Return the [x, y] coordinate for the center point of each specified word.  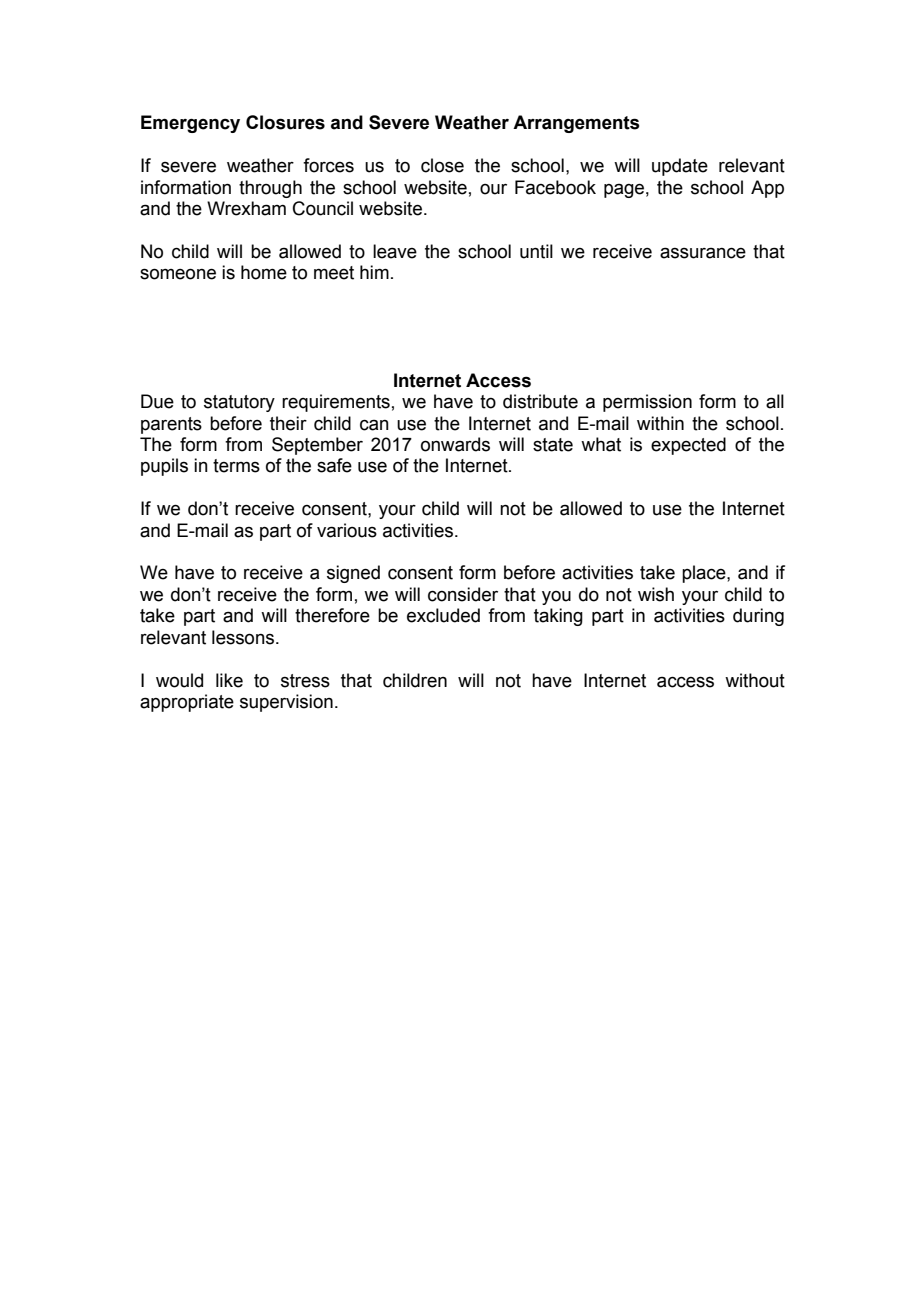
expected [688, 446]
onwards [455, 444]
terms [236, 466]
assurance [703, 253]
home [264, 272]
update [680, 167]
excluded [443, 615]
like [229, 680]
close [442, 165]
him [374, 272]
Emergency [190, 124]
